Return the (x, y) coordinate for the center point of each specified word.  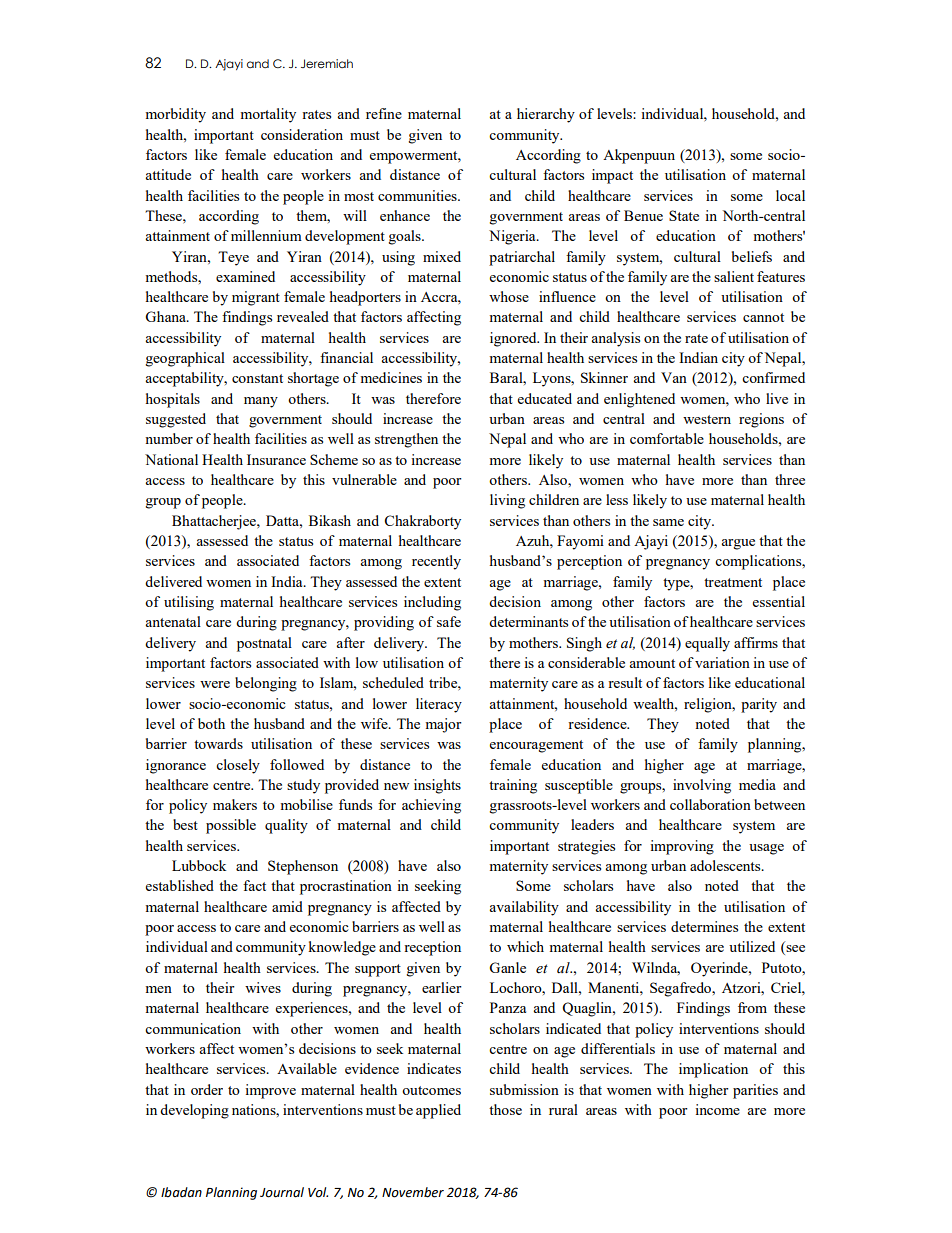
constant (257, 378)
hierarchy (546, 115)
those (505, 1109)
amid (287, 906)
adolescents (726, 865)
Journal (282, 1192)
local (790, 195)
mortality (268, 115)
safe (449, 621)
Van (674, 377)
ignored (514, 339)
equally (707, 644)
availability (524, 908)
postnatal (264, 644)
